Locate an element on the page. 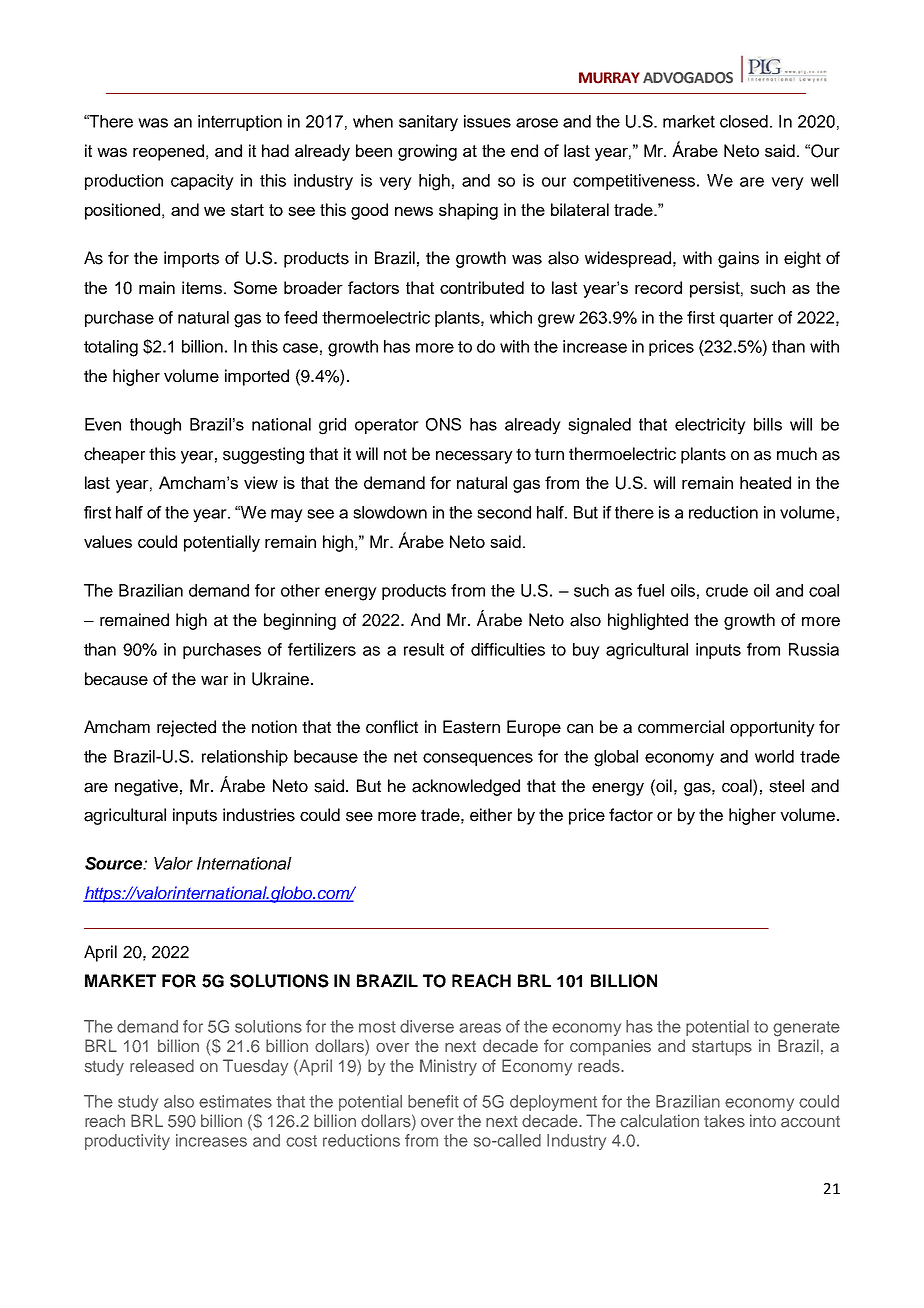 This image has height=1308, width=924. war is located at coordinates (214, 681).
